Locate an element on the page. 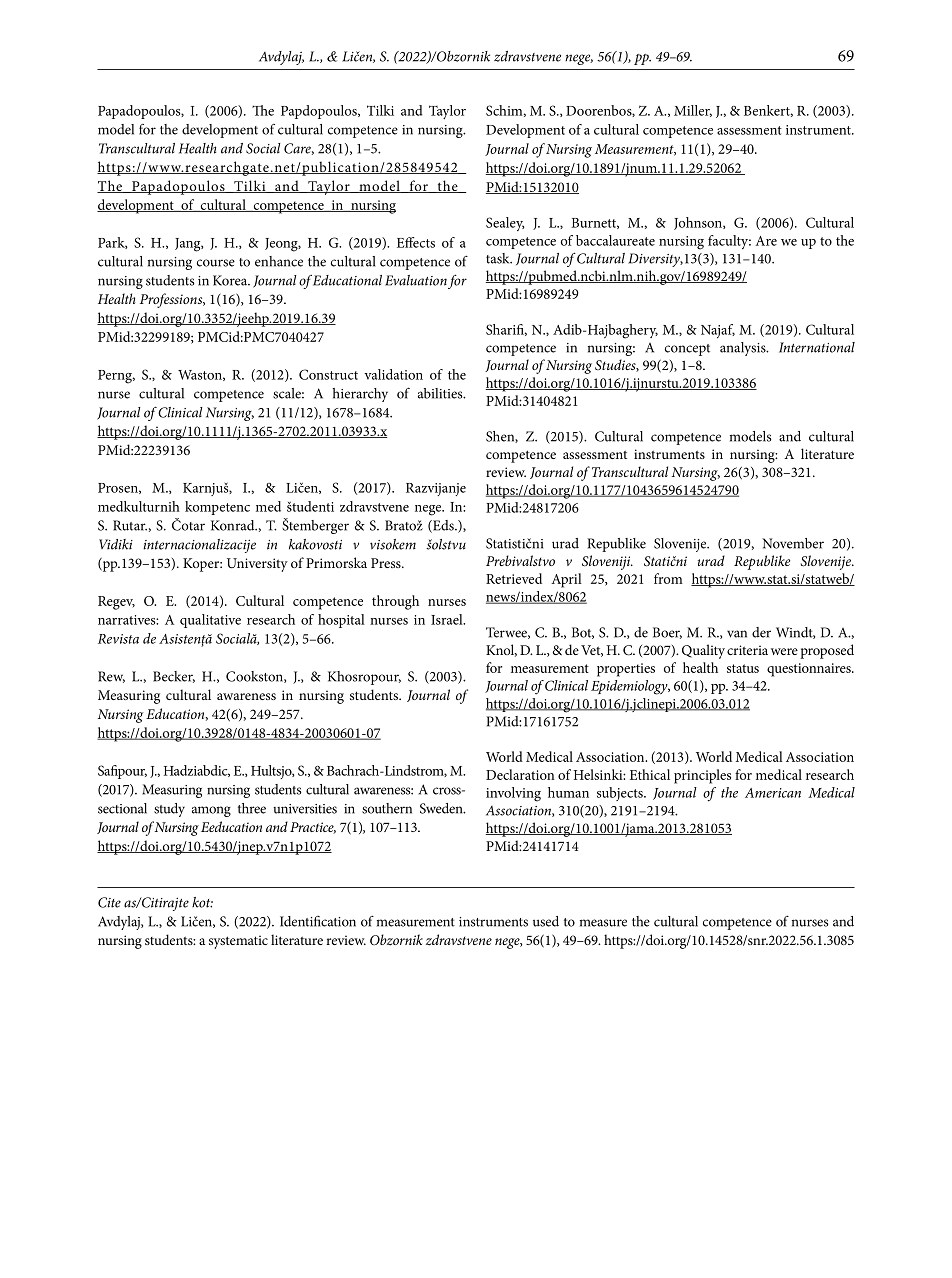 The height and width of the image is (1278, 952). Effects is located at coordinates (416, 242).
